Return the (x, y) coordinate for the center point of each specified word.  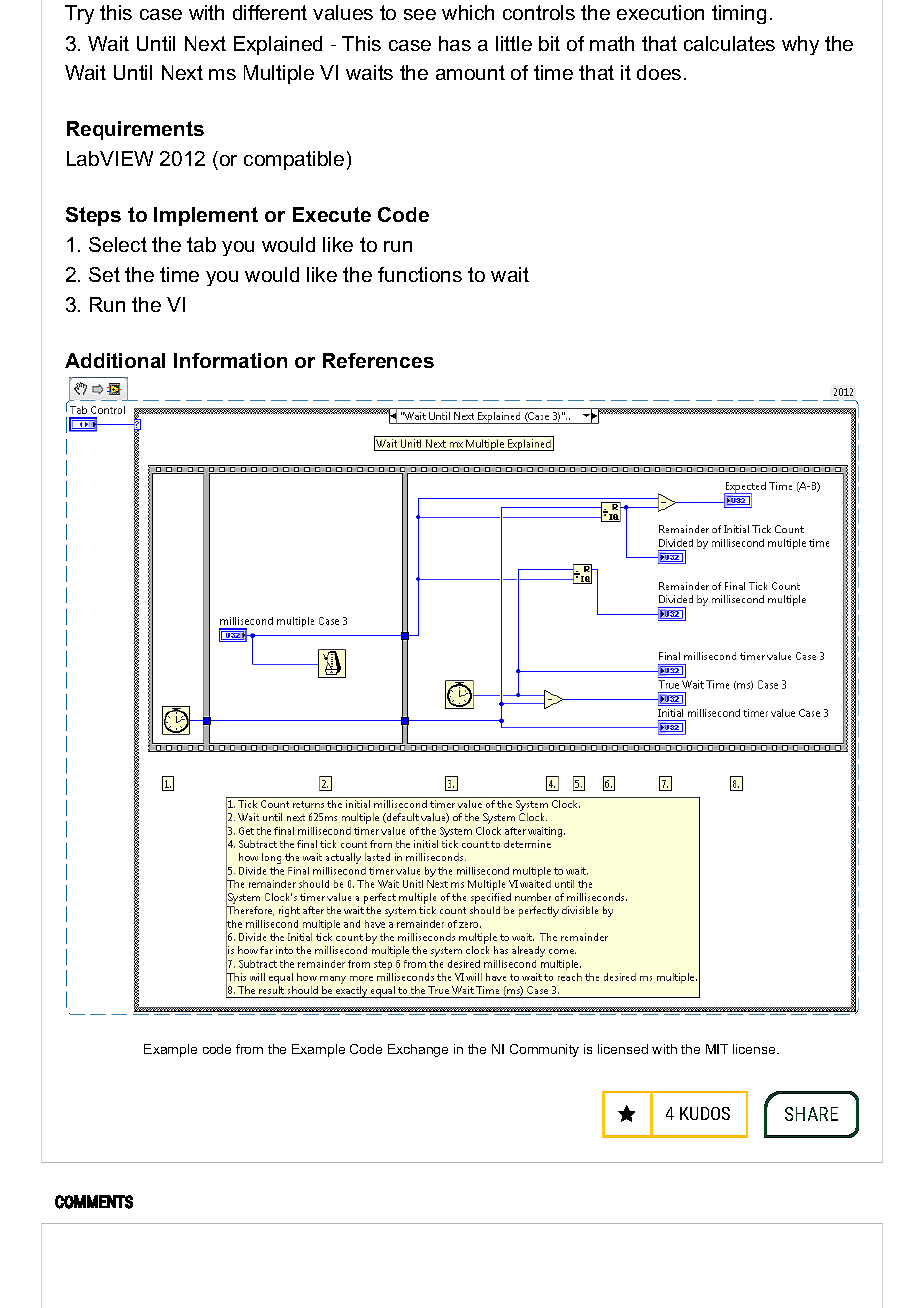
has (455, 43)
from (249, 1049)
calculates (729, 43)
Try (79, 14)
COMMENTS (94, 1202)
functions (420, 274)
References (378, 360)
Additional (115, 360)
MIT (717, 1049)
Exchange (418, 1050)
